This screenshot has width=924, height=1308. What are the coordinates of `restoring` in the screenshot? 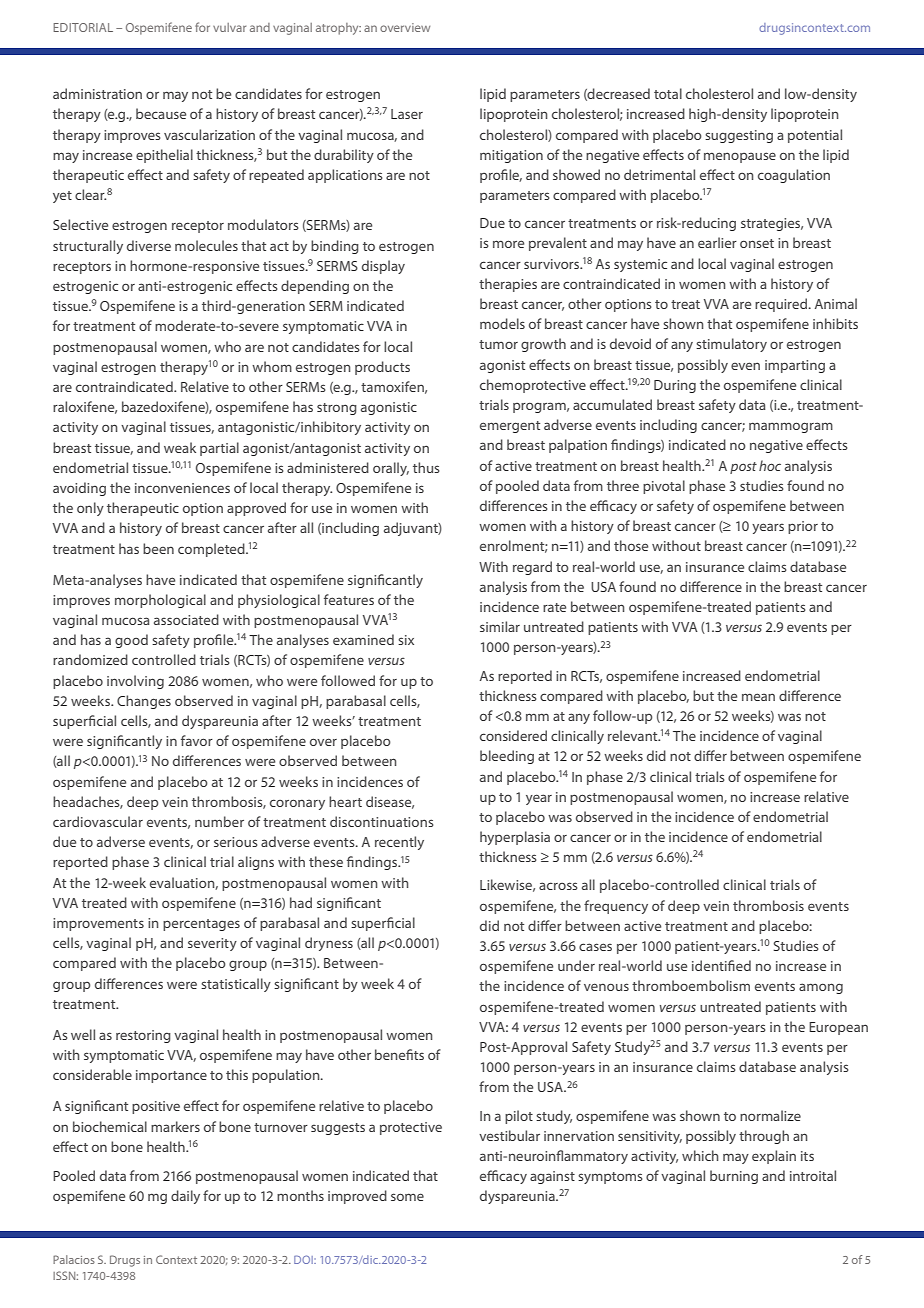 It's located at (143, 1036).
